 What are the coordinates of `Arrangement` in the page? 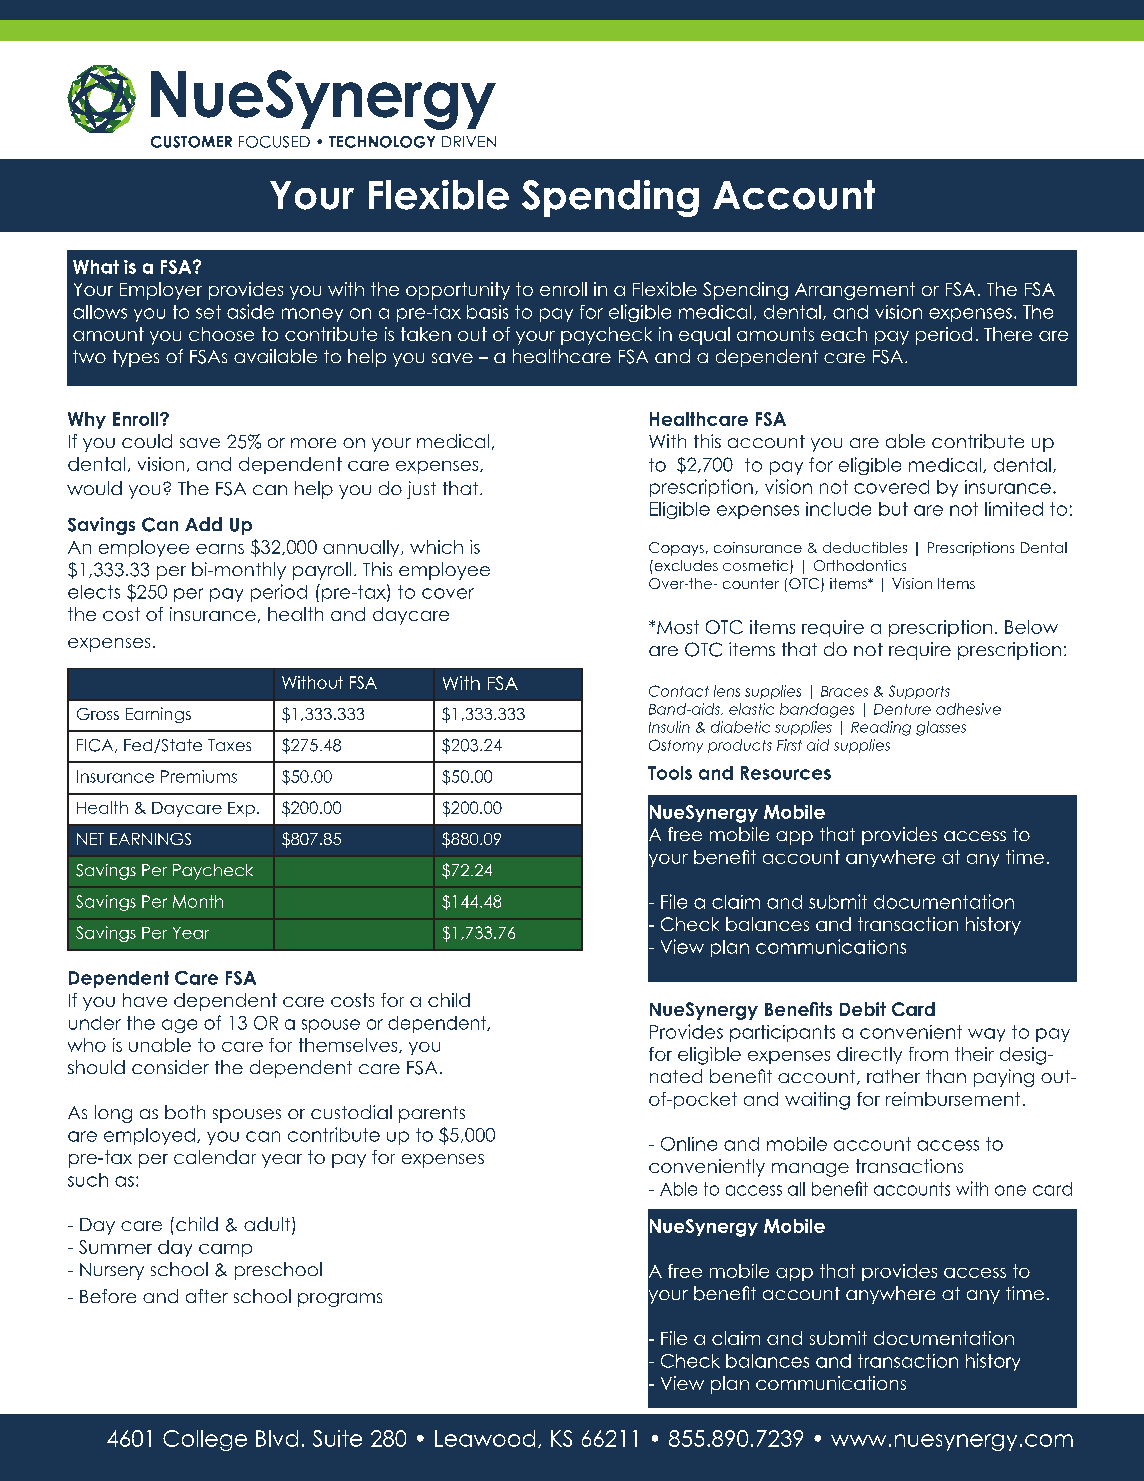 It's located at (855, 291).
